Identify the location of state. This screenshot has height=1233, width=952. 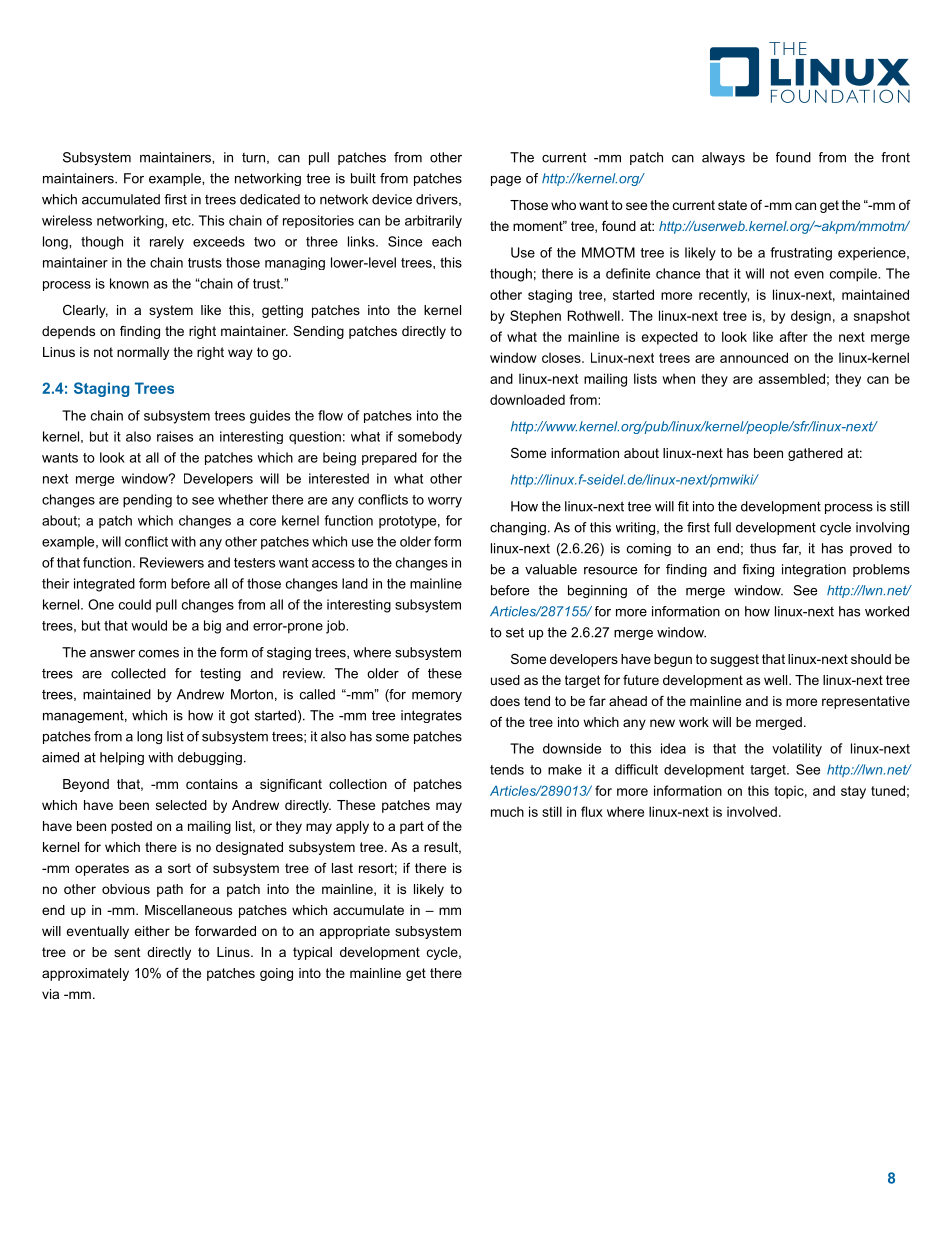
(732, 205).
